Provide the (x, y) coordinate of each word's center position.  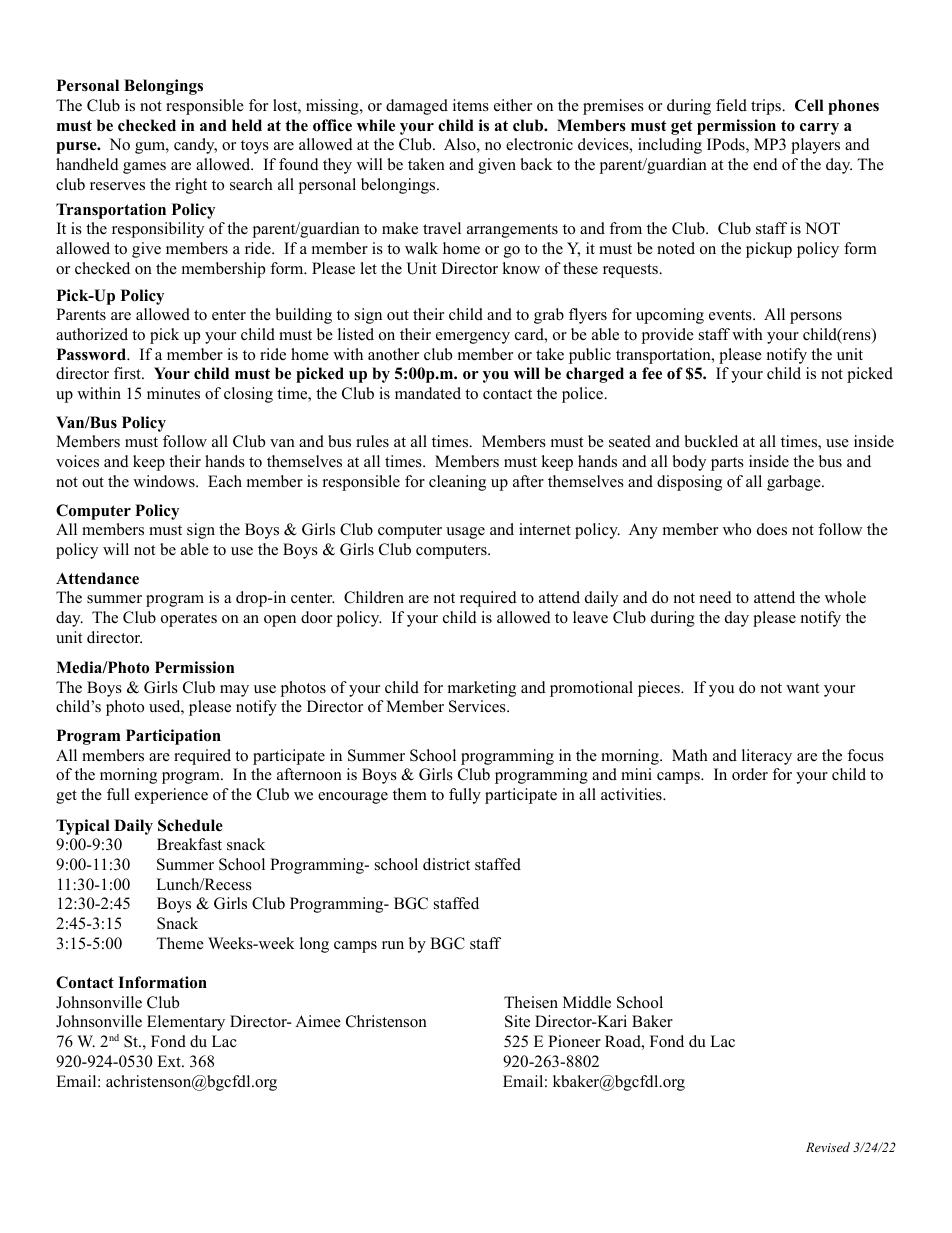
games (144, 168)
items (471, 105)
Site (517, 1021)
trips (767, 107)
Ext (170, 1061)
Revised (828, 1147)
